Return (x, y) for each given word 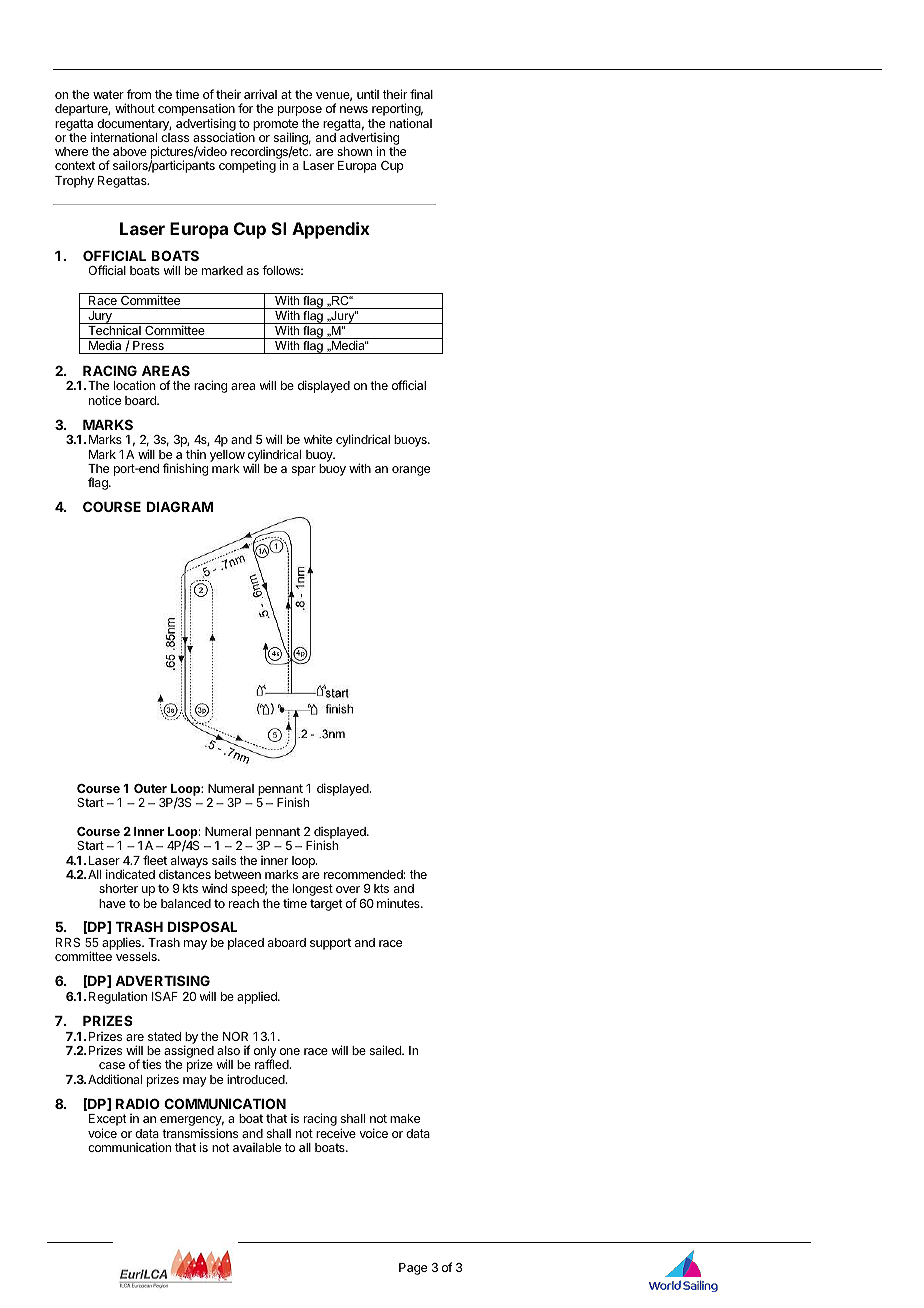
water (108, 94)
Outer (150, 788)
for (245, 108)
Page (413, 1269)
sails (224, 860)
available (257, 1147)
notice (105, 400)
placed (246, 944)
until (368, 94)
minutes (399, 903)
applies (122, 943)
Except (108, 1121)
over (348, 889)
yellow (227, 456)
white (318, 439)
